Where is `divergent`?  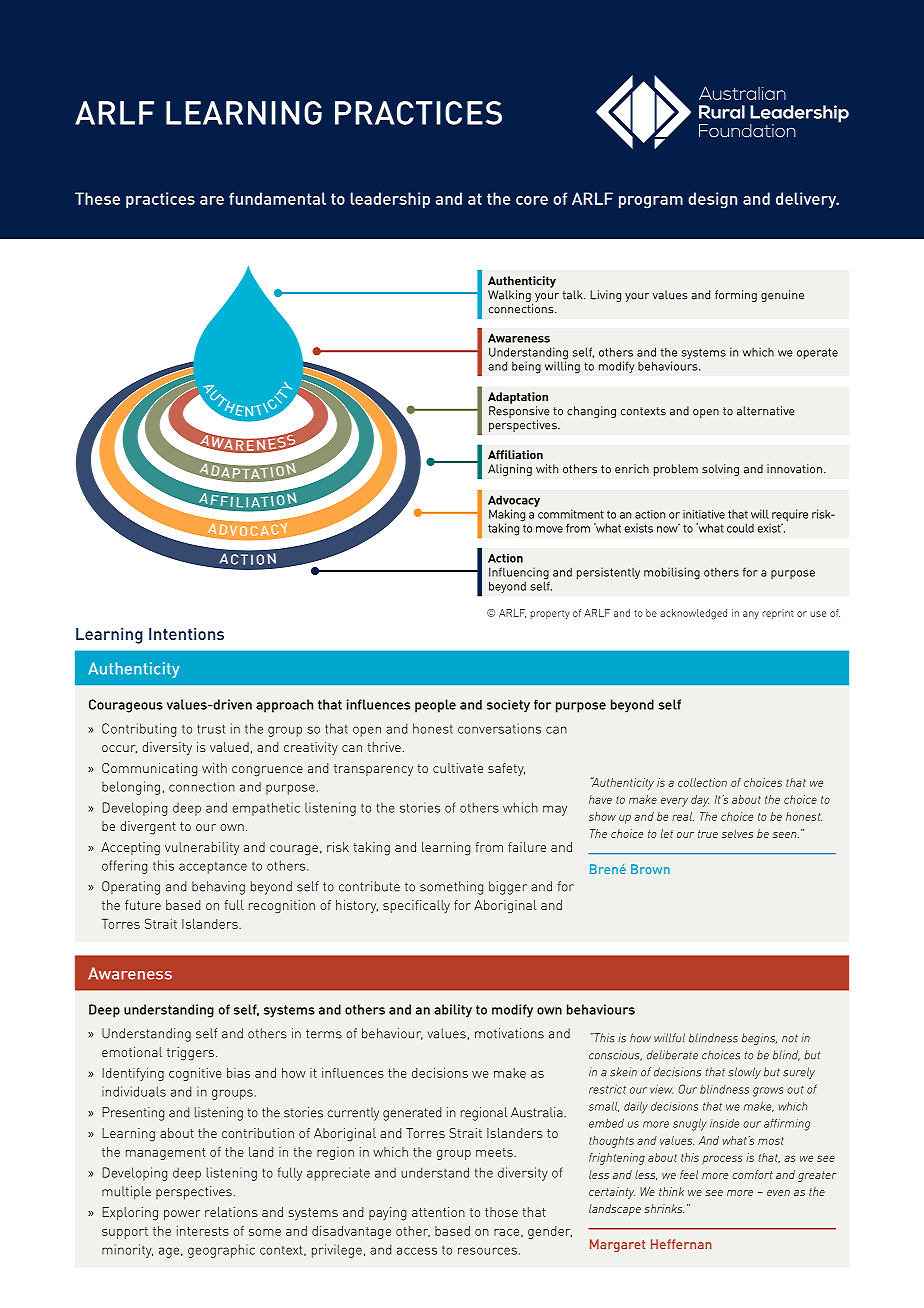 divergent is located at coordinates (148, 828).
